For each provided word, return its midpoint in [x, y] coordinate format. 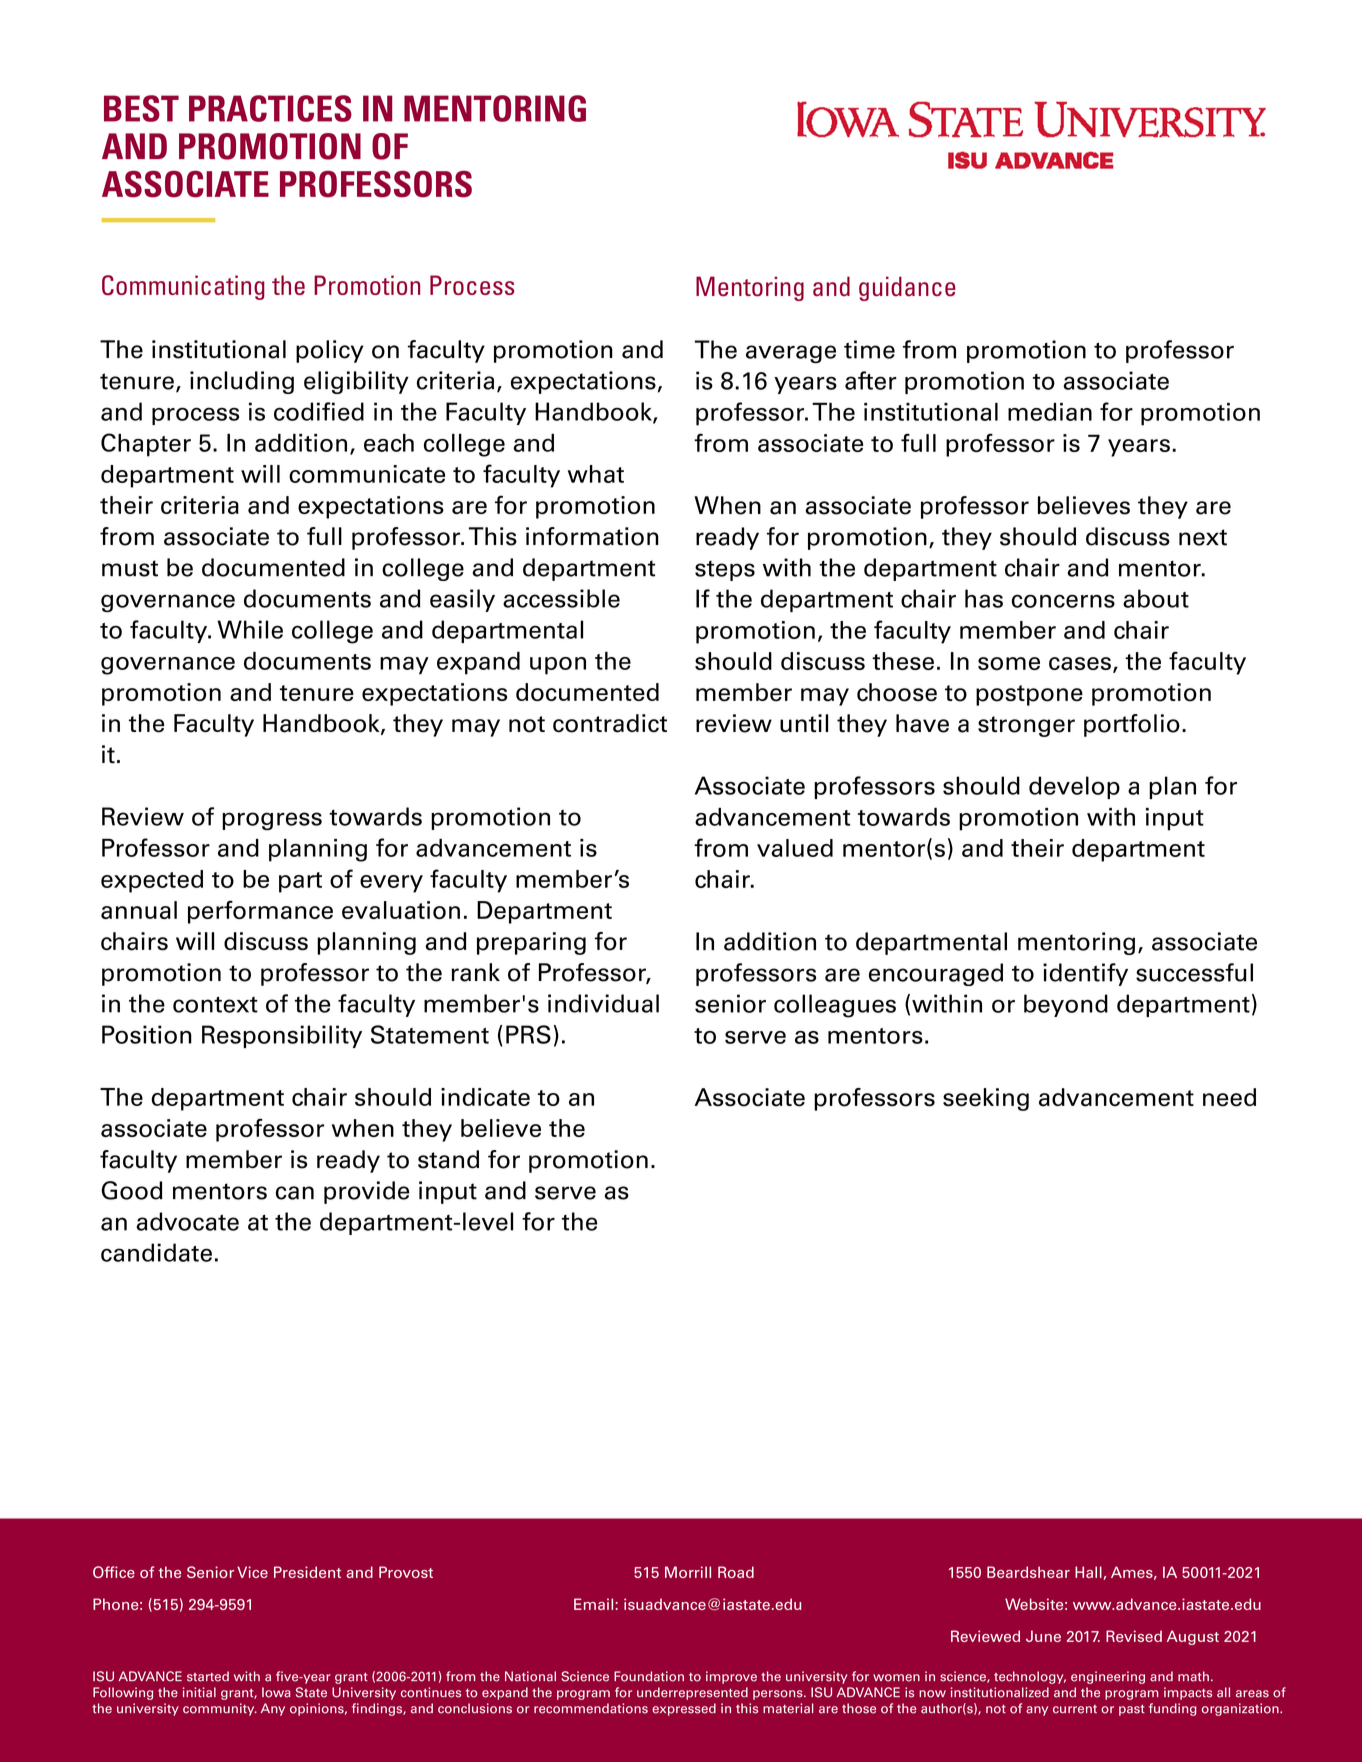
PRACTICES [270, 108]
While [250, 629]
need [1229, 1097]
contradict [610, 723]
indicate [485, 1097]
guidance [907, 288]
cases [1080, 663]
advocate [187, 1221]
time [869, 349]
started [208, 1676]
